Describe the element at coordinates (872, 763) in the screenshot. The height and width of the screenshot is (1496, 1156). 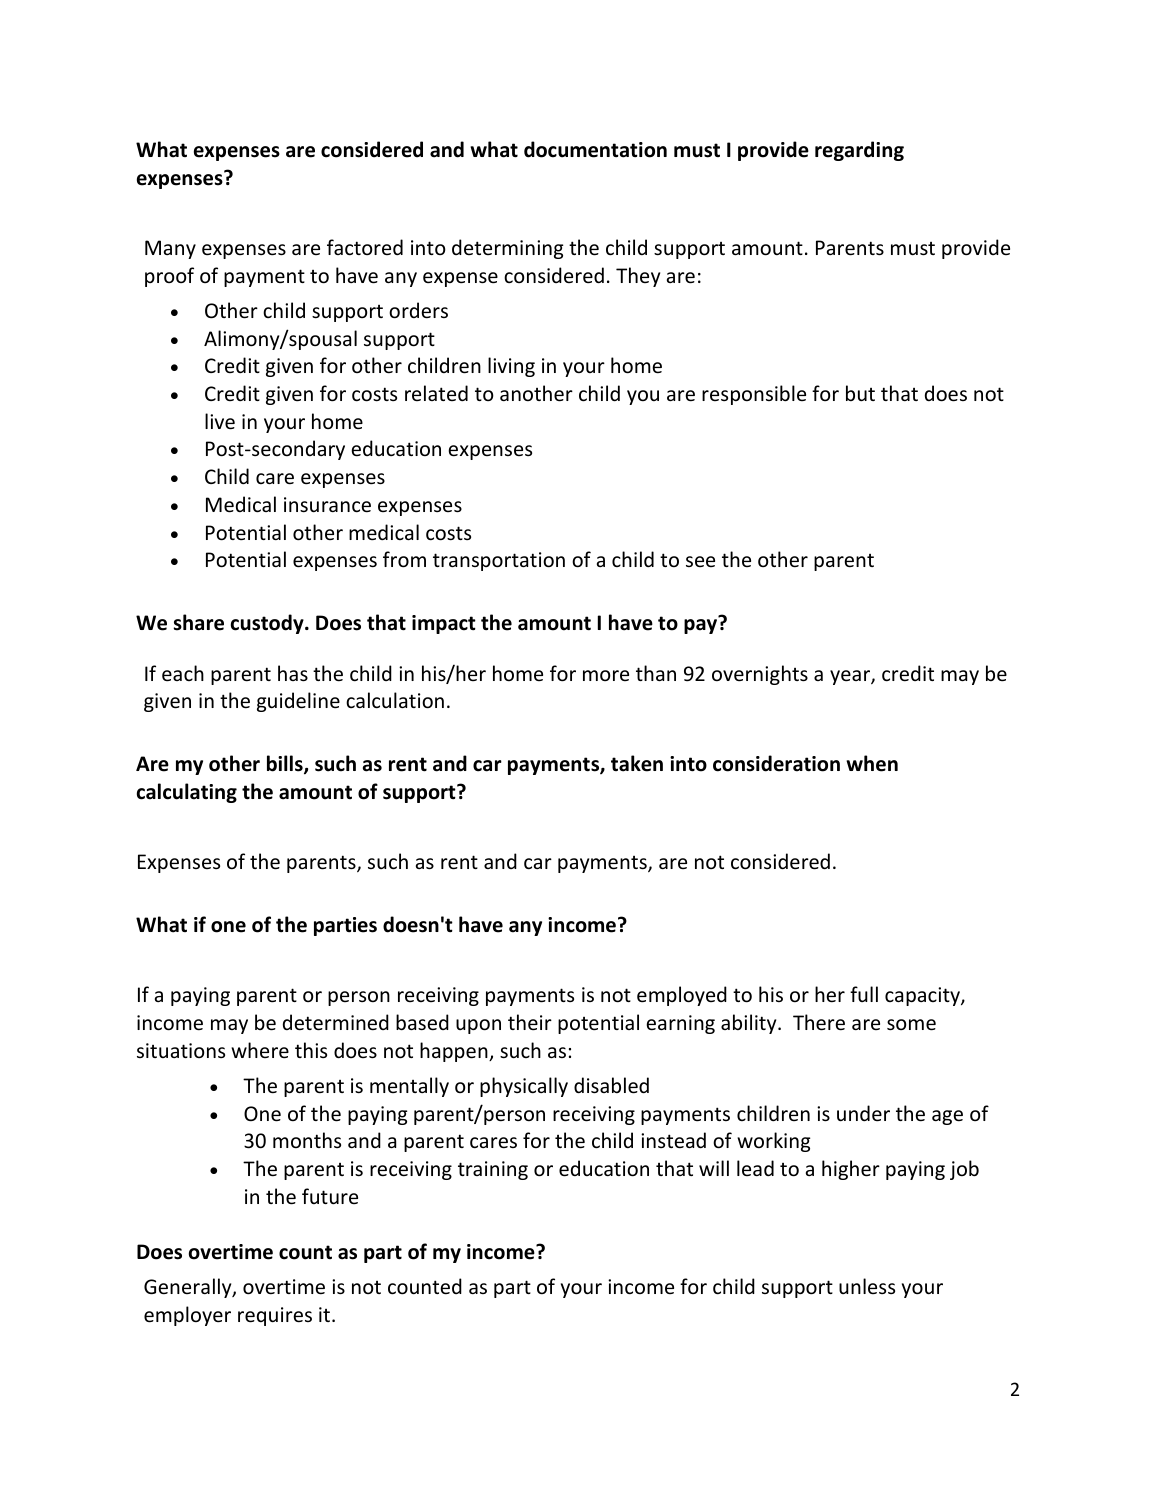
I see `when` at that location.
